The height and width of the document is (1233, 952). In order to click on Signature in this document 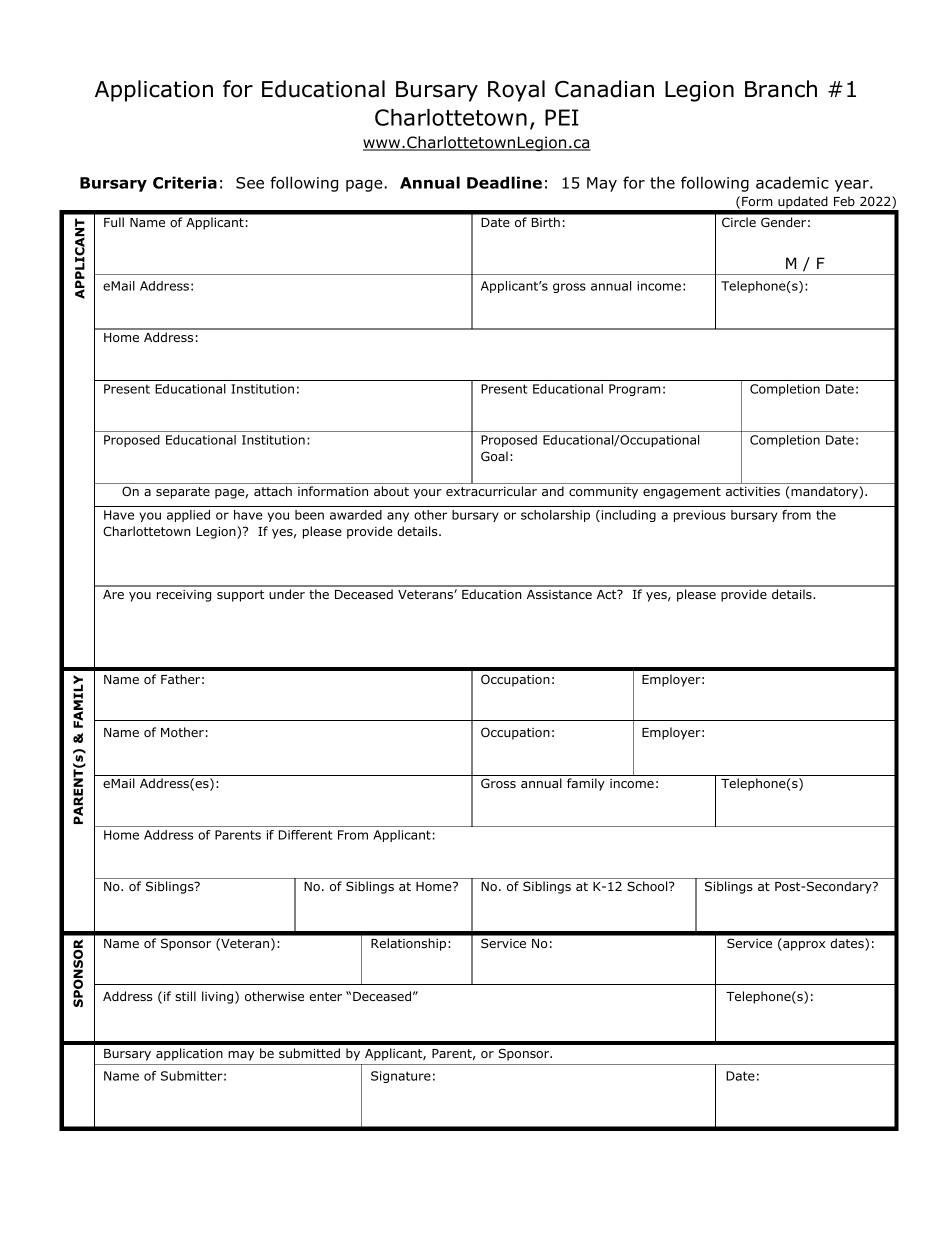, I will do `click(401, 1077)`.
